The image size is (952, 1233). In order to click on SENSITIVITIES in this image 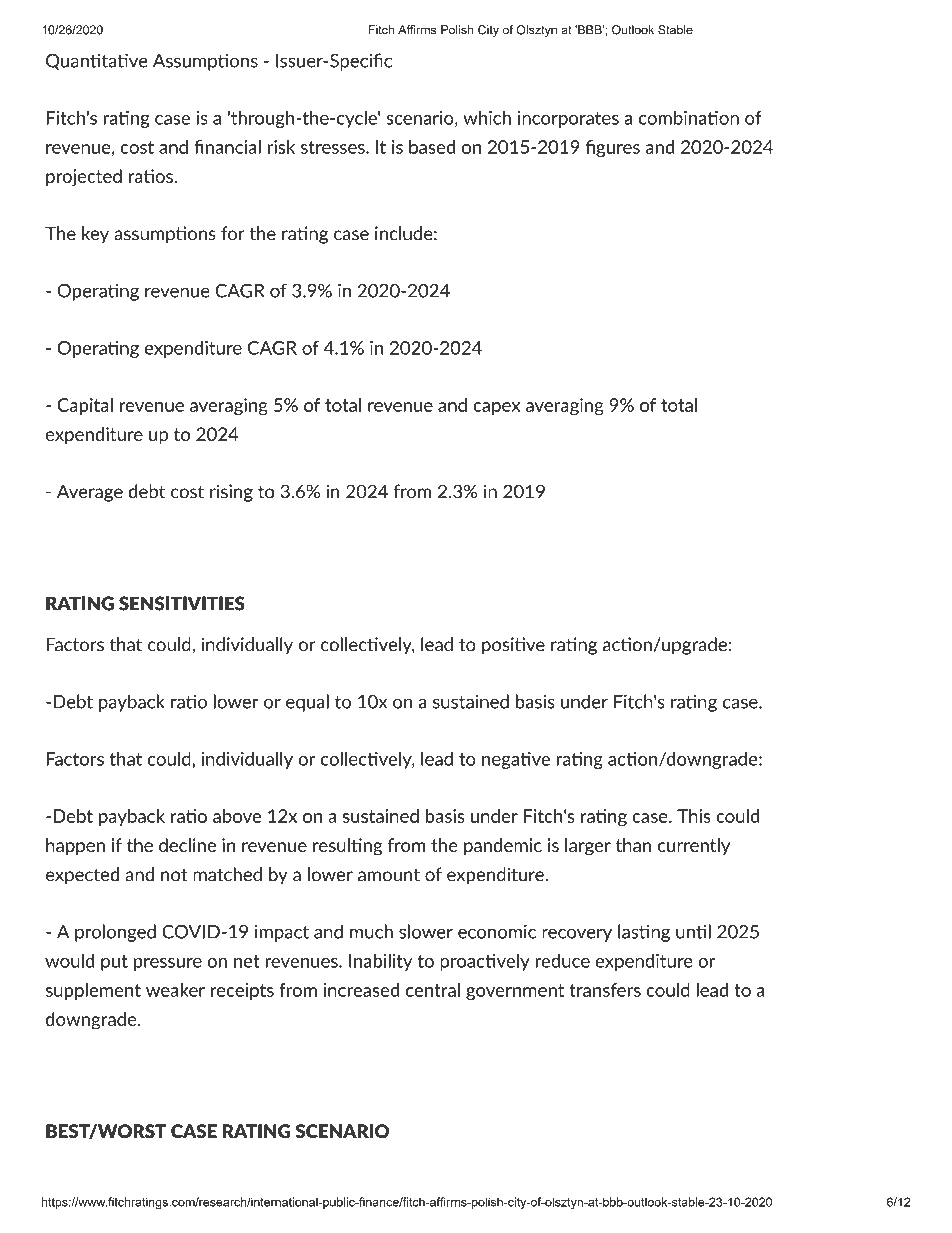, I will do `click(182, 603)`.
